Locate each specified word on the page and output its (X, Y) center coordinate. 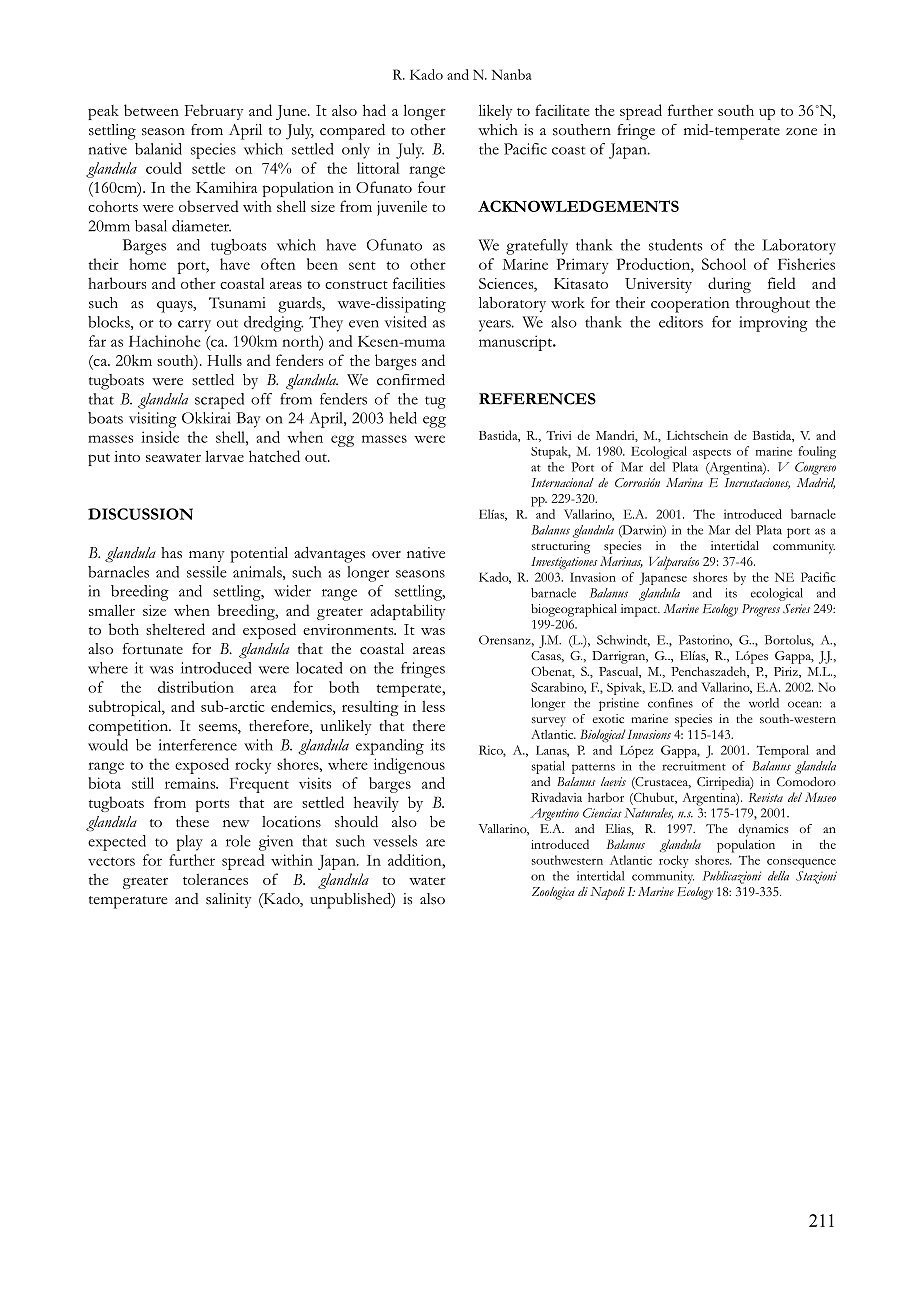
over (386, 554)
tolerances (215, 879)
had (374, 110)
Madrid (816, 483)
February (214, 112)
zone (801, 132)
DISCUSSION (140, 514)
